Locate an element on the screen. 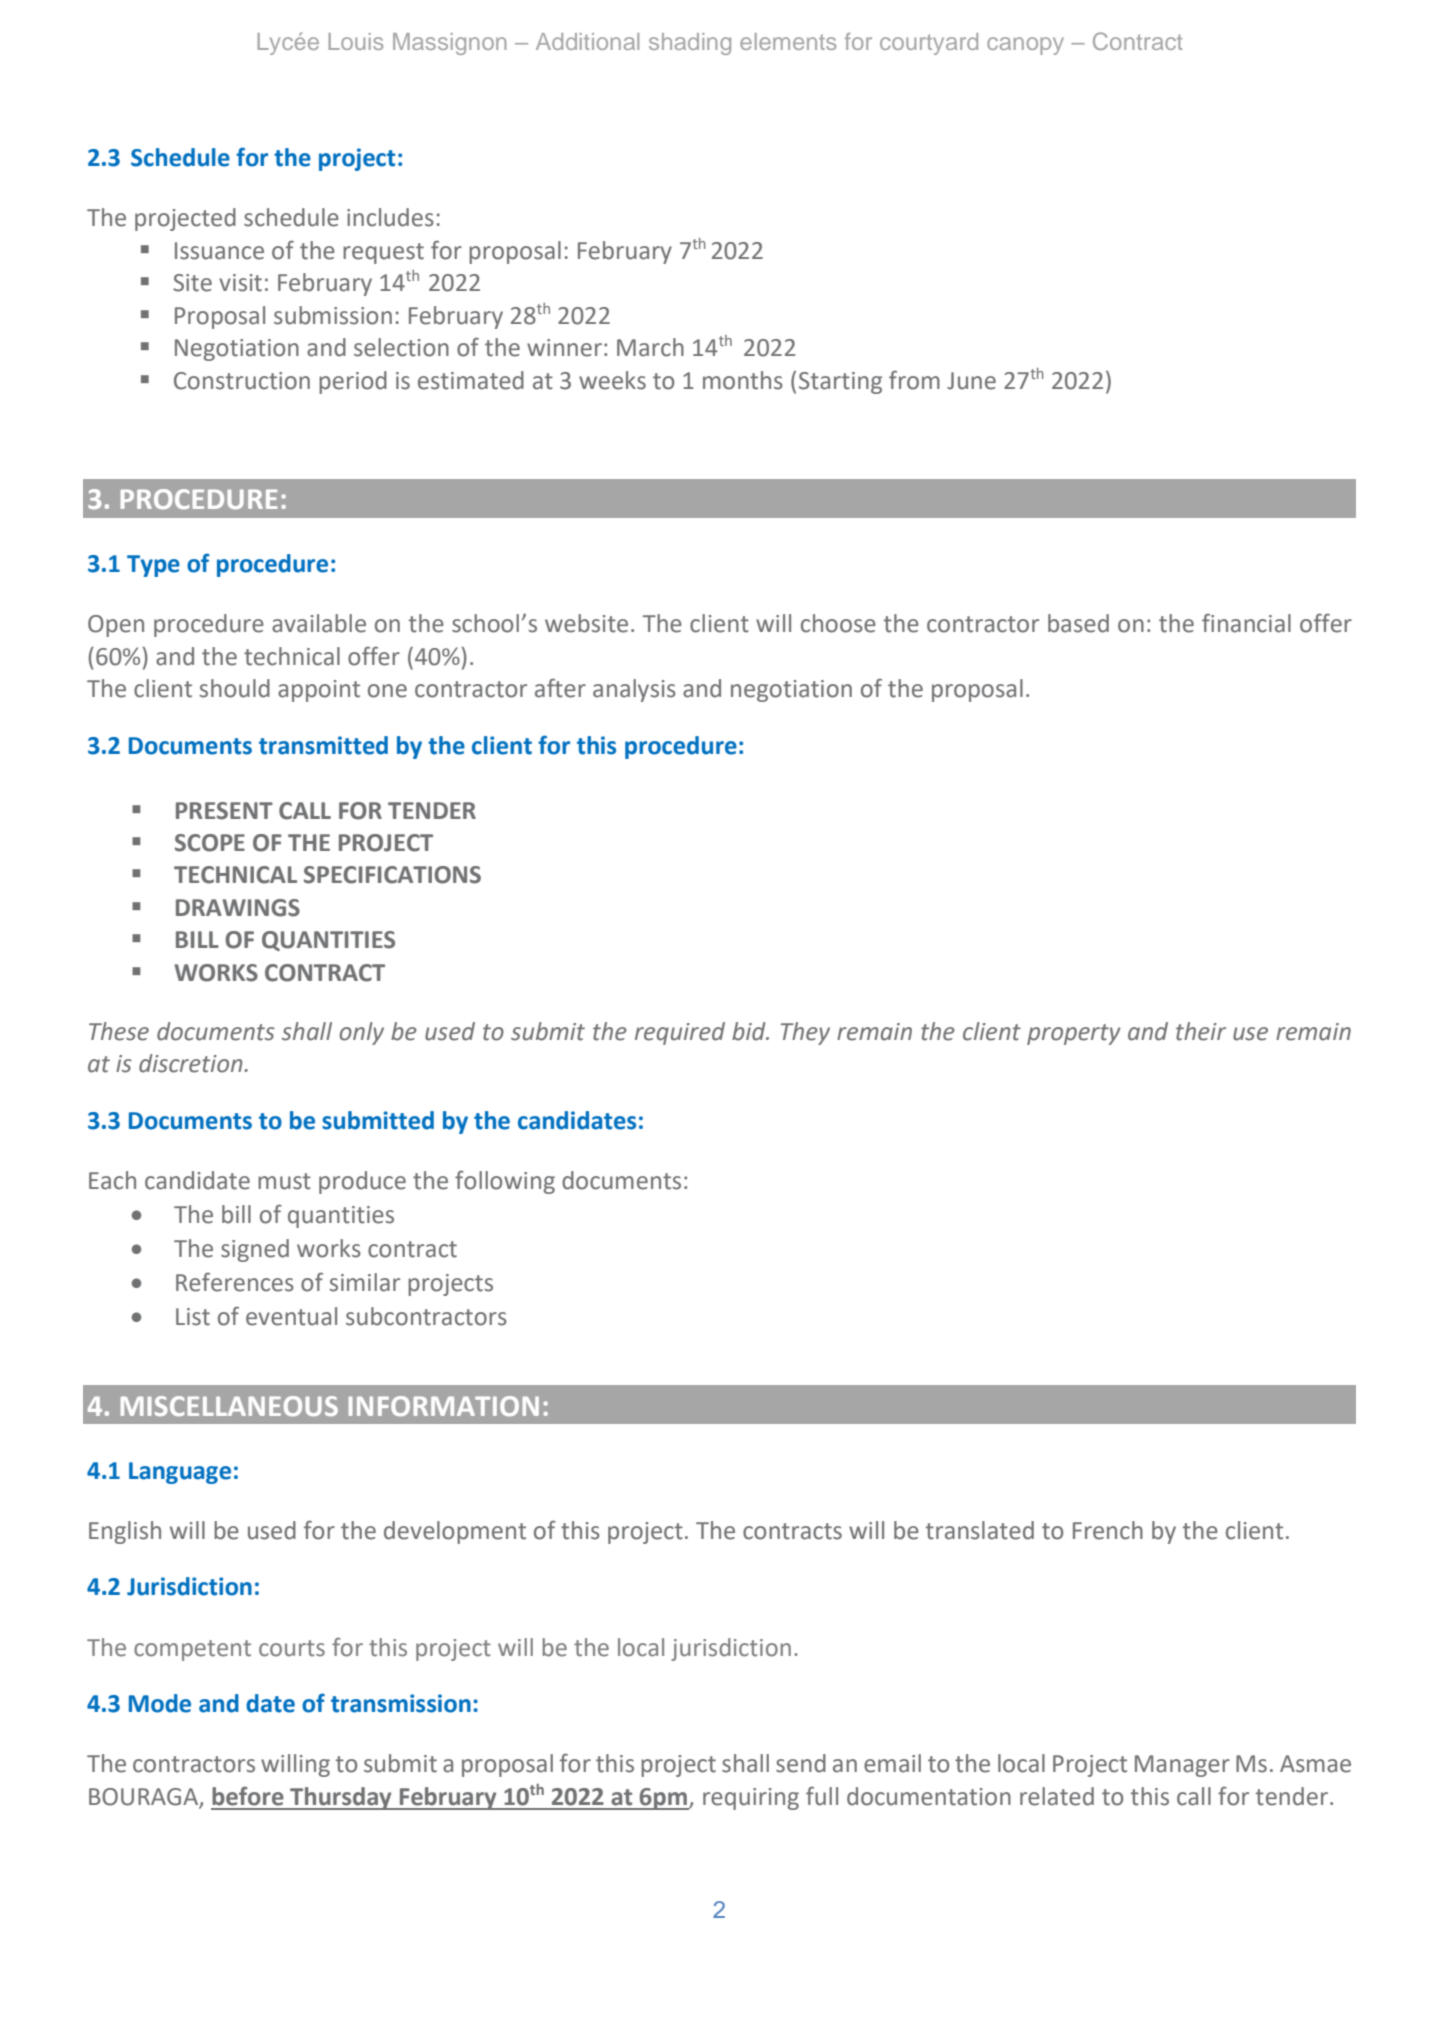  property is located at coordinates (1074, 1034).
